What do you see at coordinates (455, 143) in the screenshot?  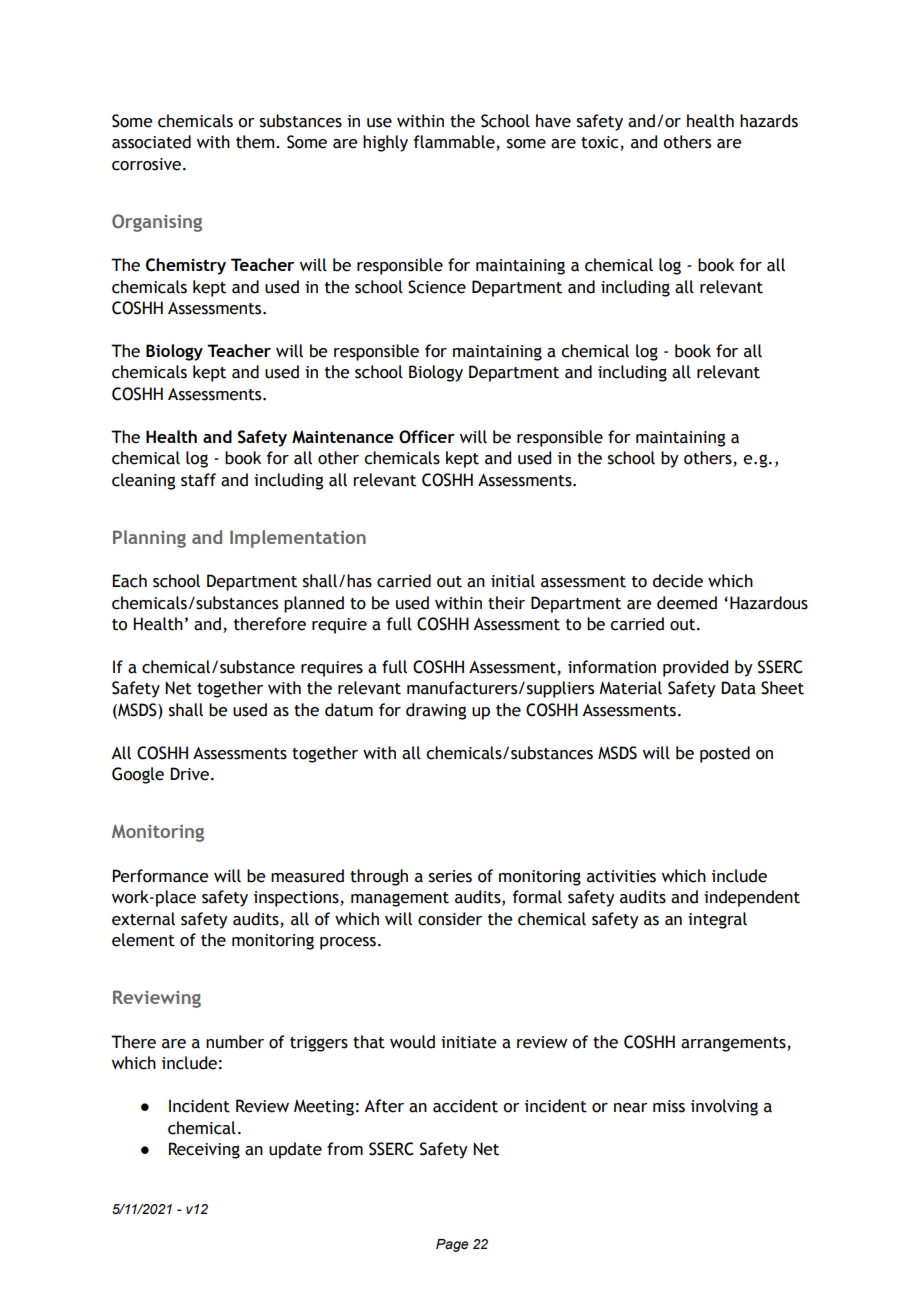 I see `flammable` at bounding box center [455, 143].
